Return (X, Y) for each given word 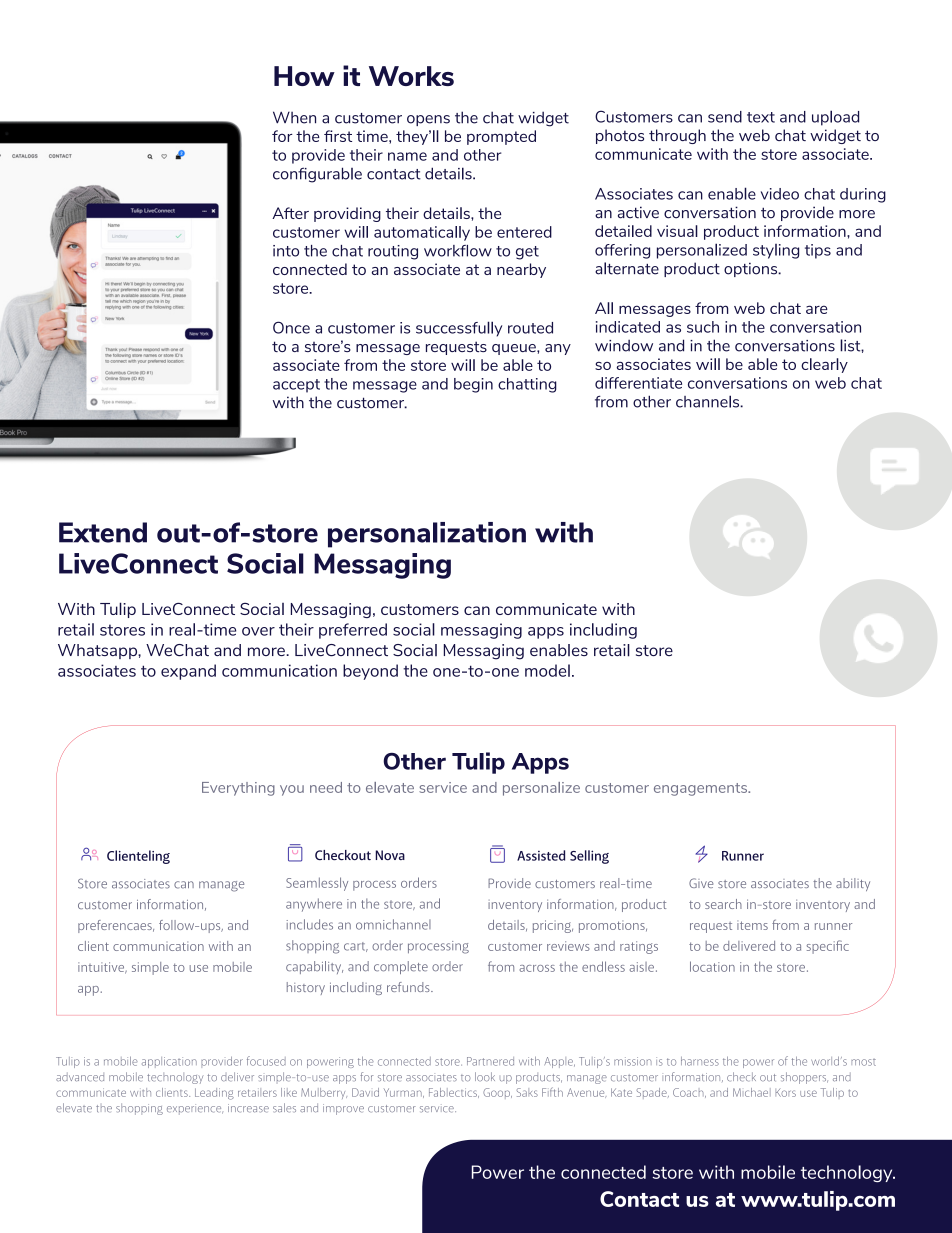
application (169, 1062)
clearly (824, 365)
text (761, 117)
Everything (238, 789)
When (294, 117)
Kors (785, 1093)
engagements (702, 789)
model (547, 670)
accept (296, 386)
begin (473, 385)
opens (428, 120)
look (485, 1076)
